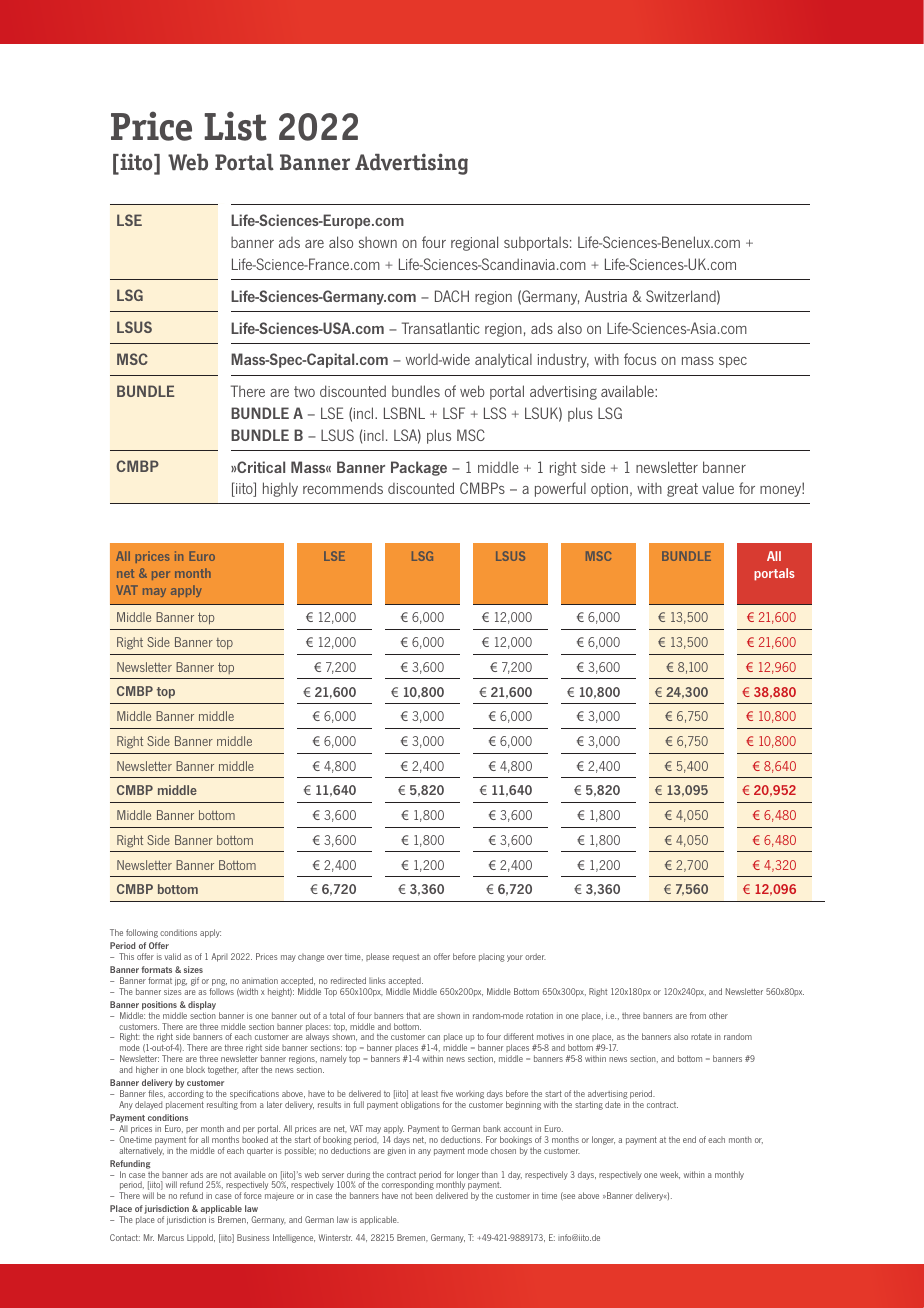  What do you see at coordinates (682, 490) in the document?
I see `great` at bounding box center [682, 490].
